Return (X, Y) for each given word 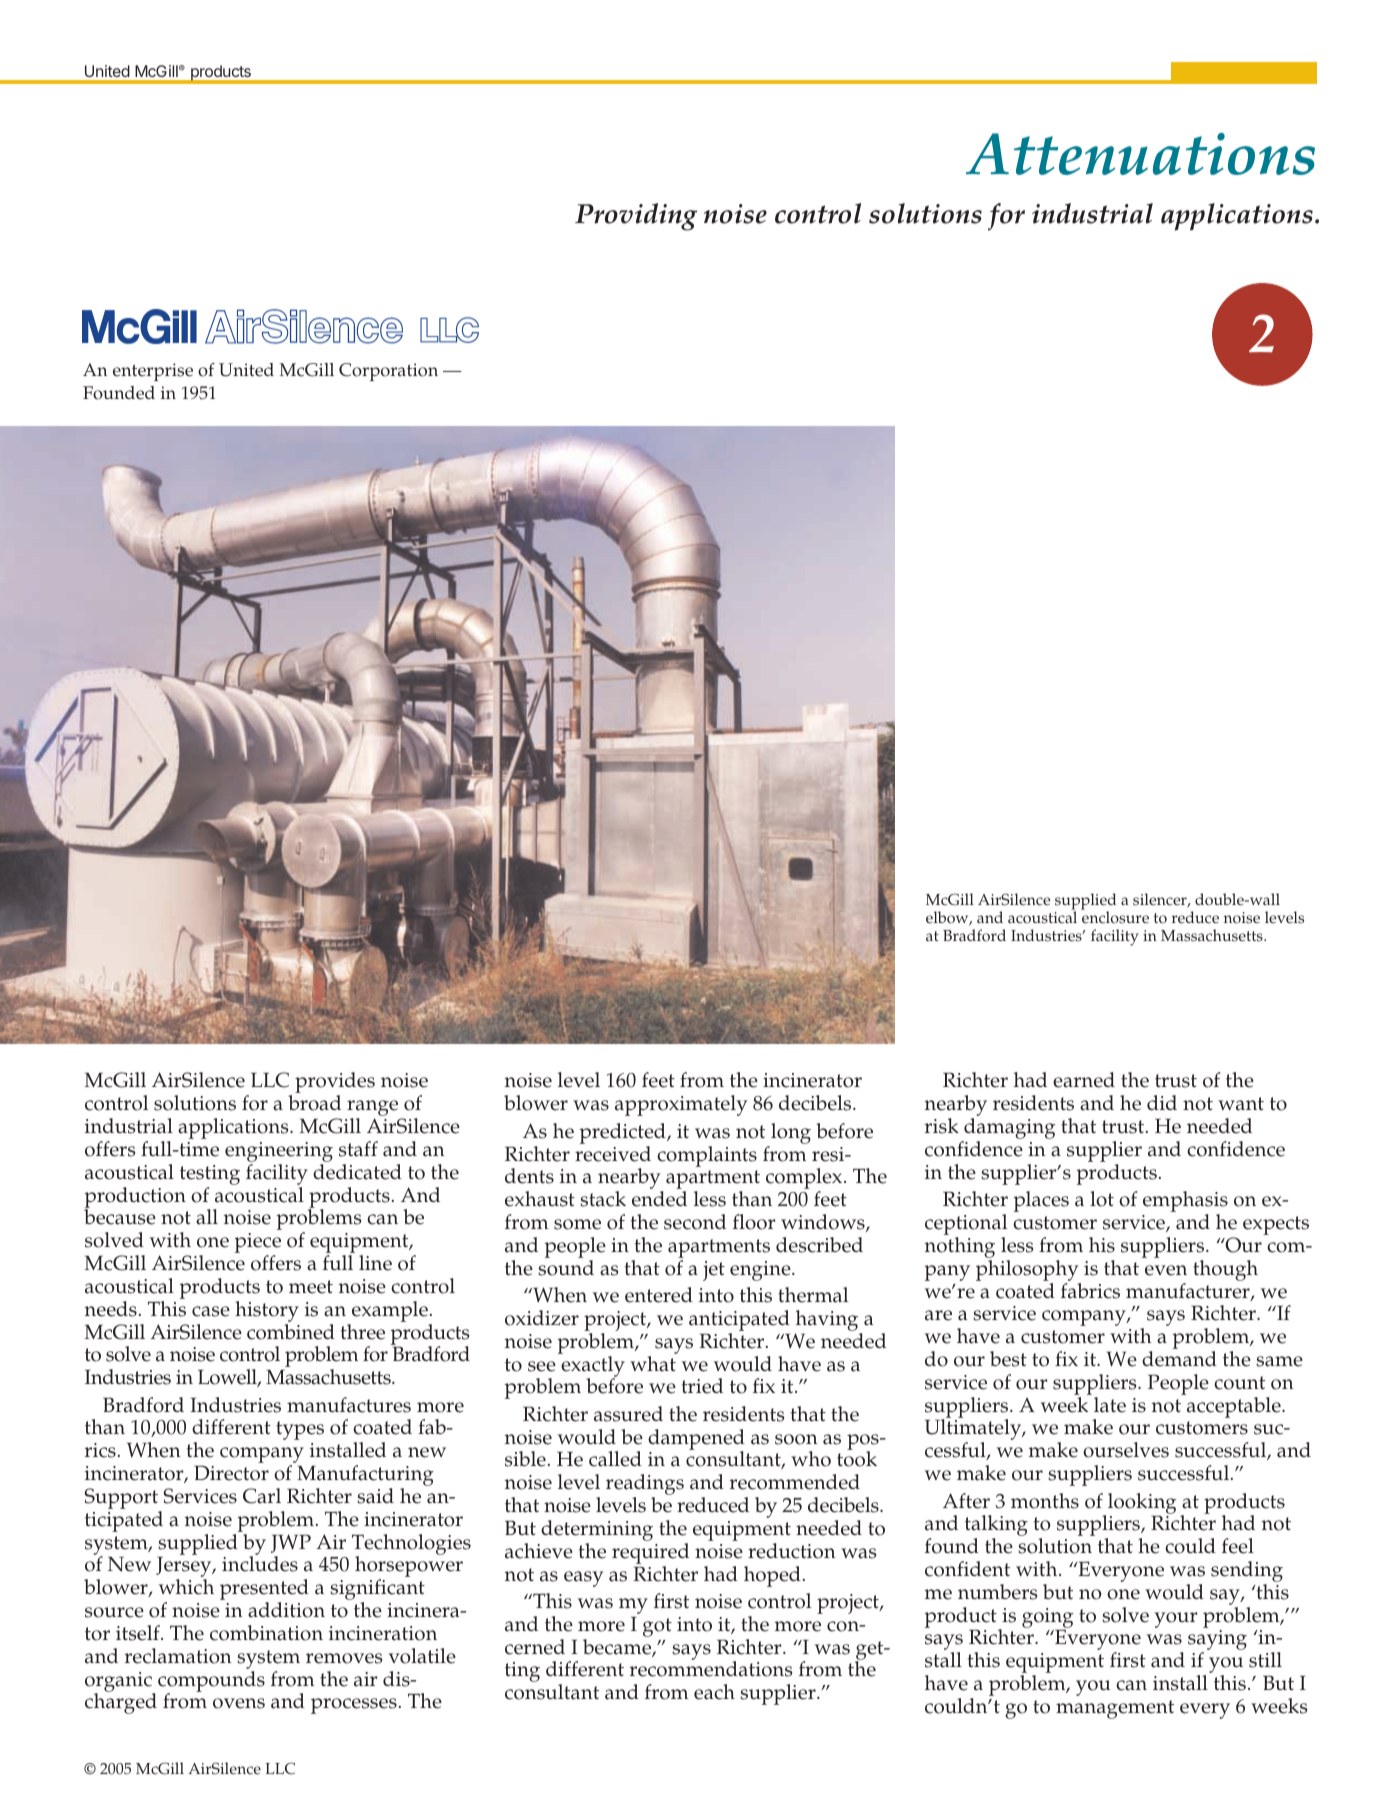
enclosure (1115, 916)
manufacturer (1189, 1292)
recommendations (711, 1669)
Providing (636, 217)
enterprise (153, 372)
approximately (681, 1105)
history (267, 1313)
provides (335, 1084)
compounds (211, 1682)
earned (1084, 1080)
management (1115, 1709)
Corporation (388, 372)
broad (314, 1103)
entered (659, 1295)
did (1162, 1102)
